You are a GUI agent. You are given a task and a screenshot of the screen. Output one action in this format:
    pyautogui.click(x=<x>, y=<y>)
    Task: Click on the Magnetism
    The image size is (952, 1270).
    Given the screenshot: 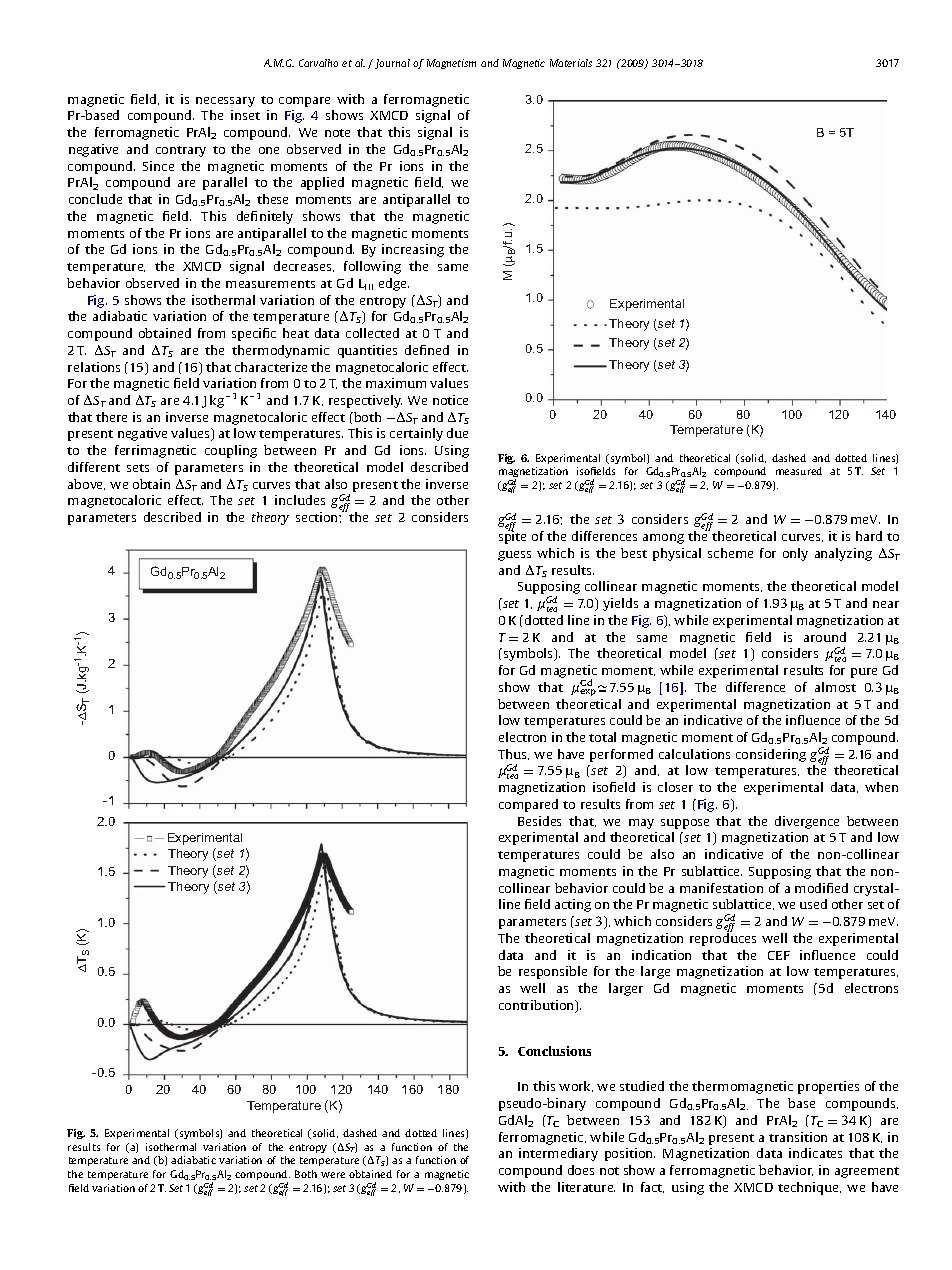 What is the action you would take?
    pyautogui.click(x=451, y=64)
